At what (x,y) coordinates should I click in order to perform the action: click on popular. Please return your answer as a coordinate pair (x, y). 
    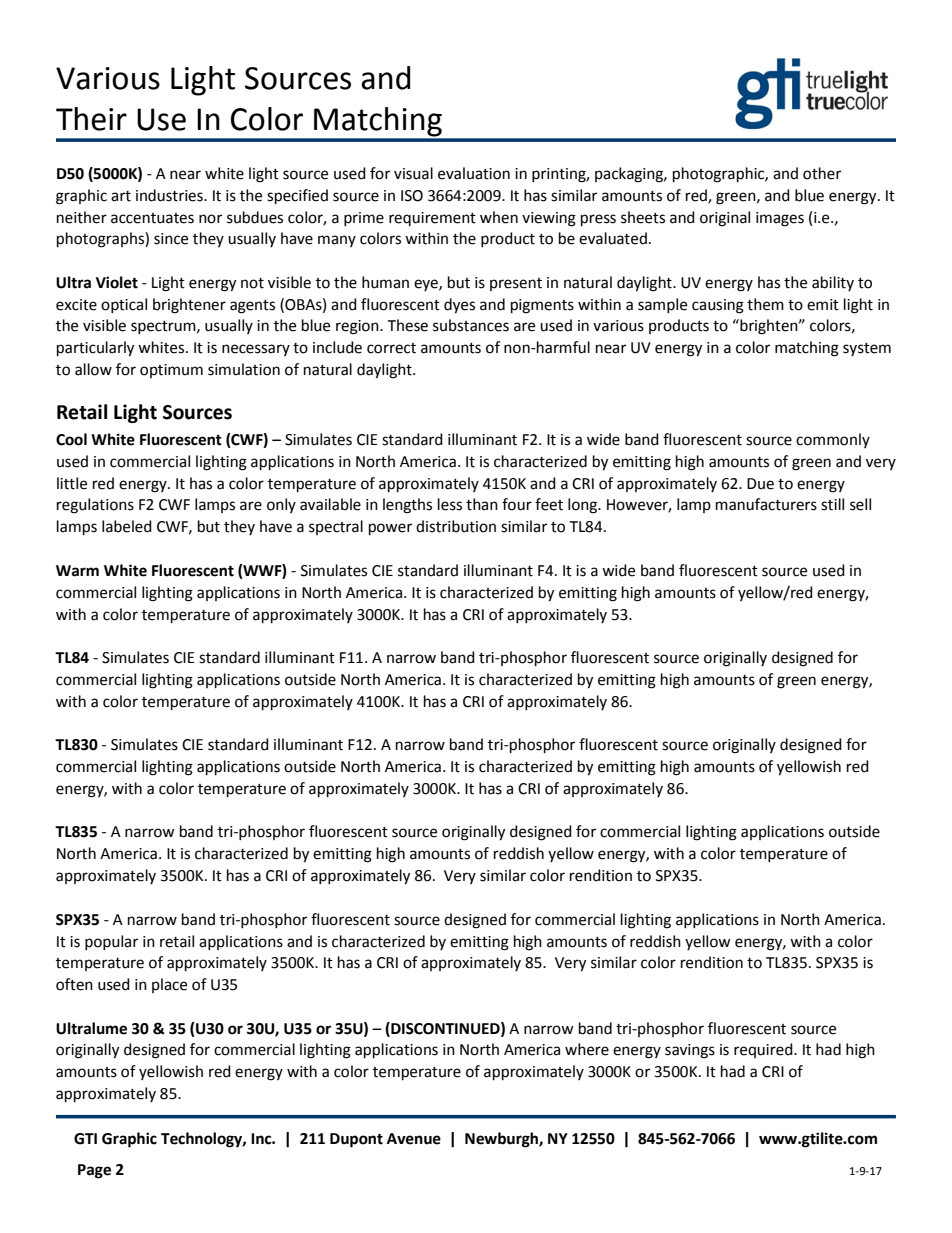
    Looking at the image, I should click on (111, 942).
